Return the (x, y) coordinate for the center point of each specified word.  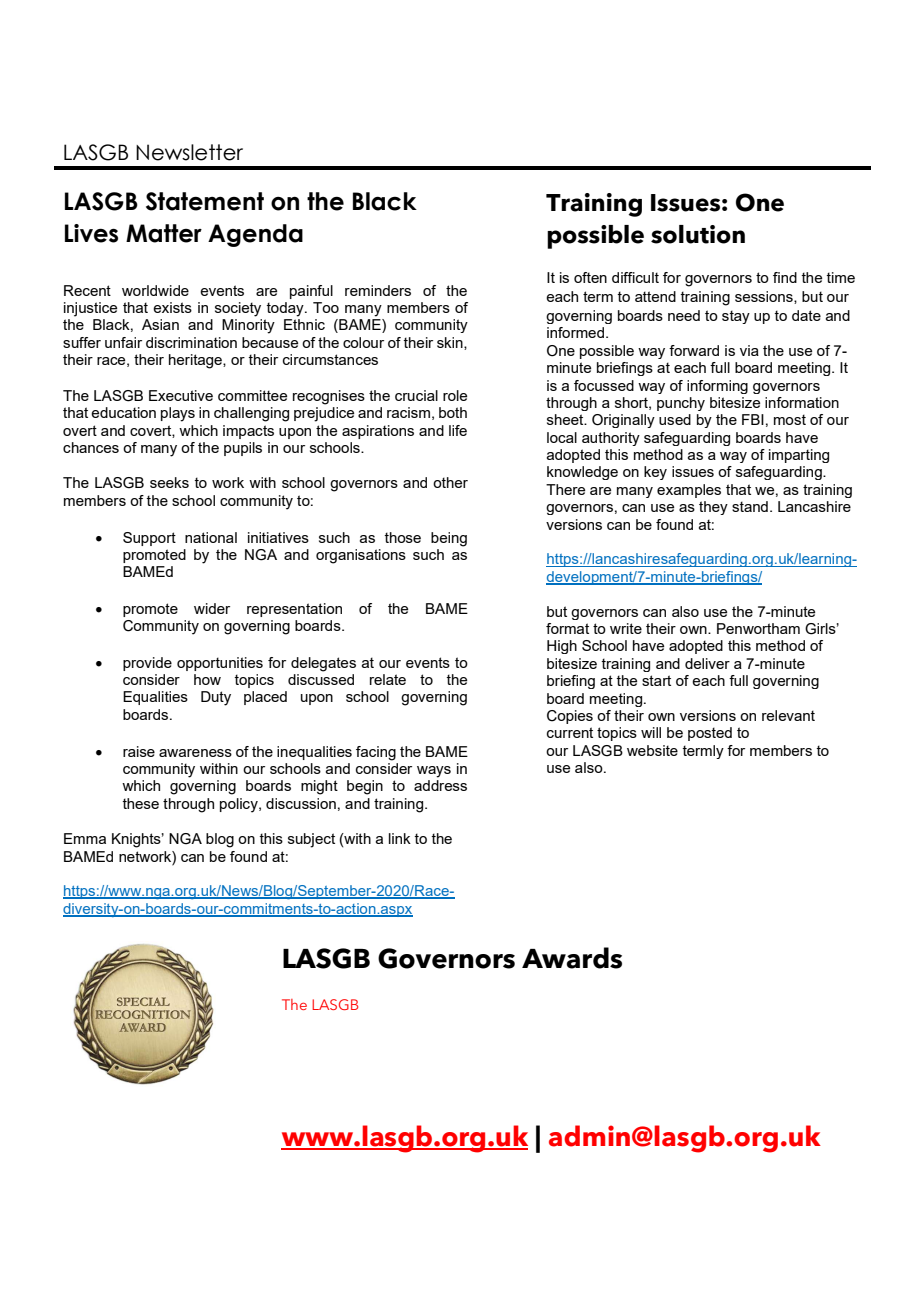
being (449, 539)
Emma (85, 838)
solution (698, 234)
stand (750, 506)
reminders (378, 290)
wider (212, 608)
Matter (164, 233)
